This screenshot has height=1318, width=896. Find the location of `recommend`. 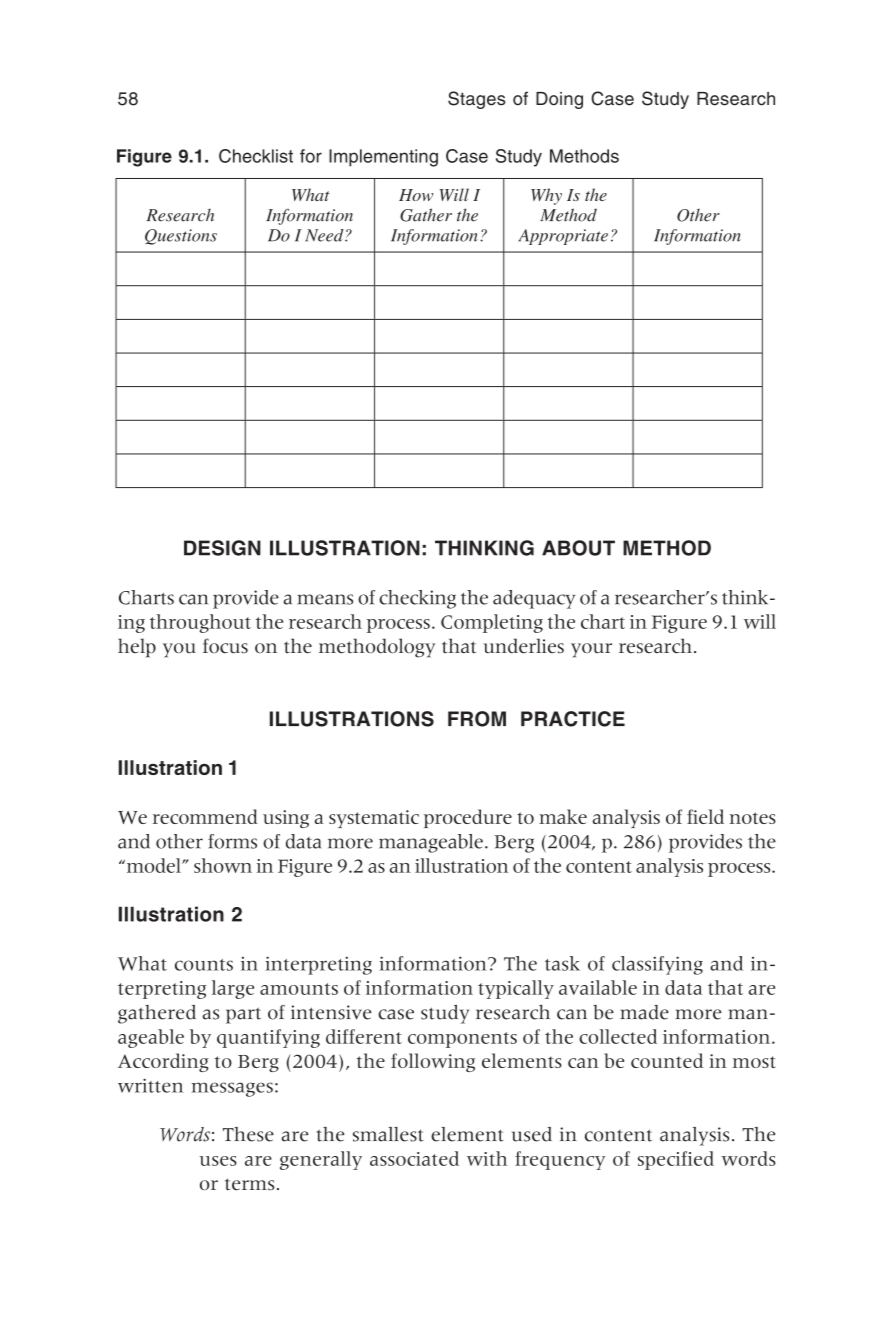

recommend is located at coordinates (205, 816).
